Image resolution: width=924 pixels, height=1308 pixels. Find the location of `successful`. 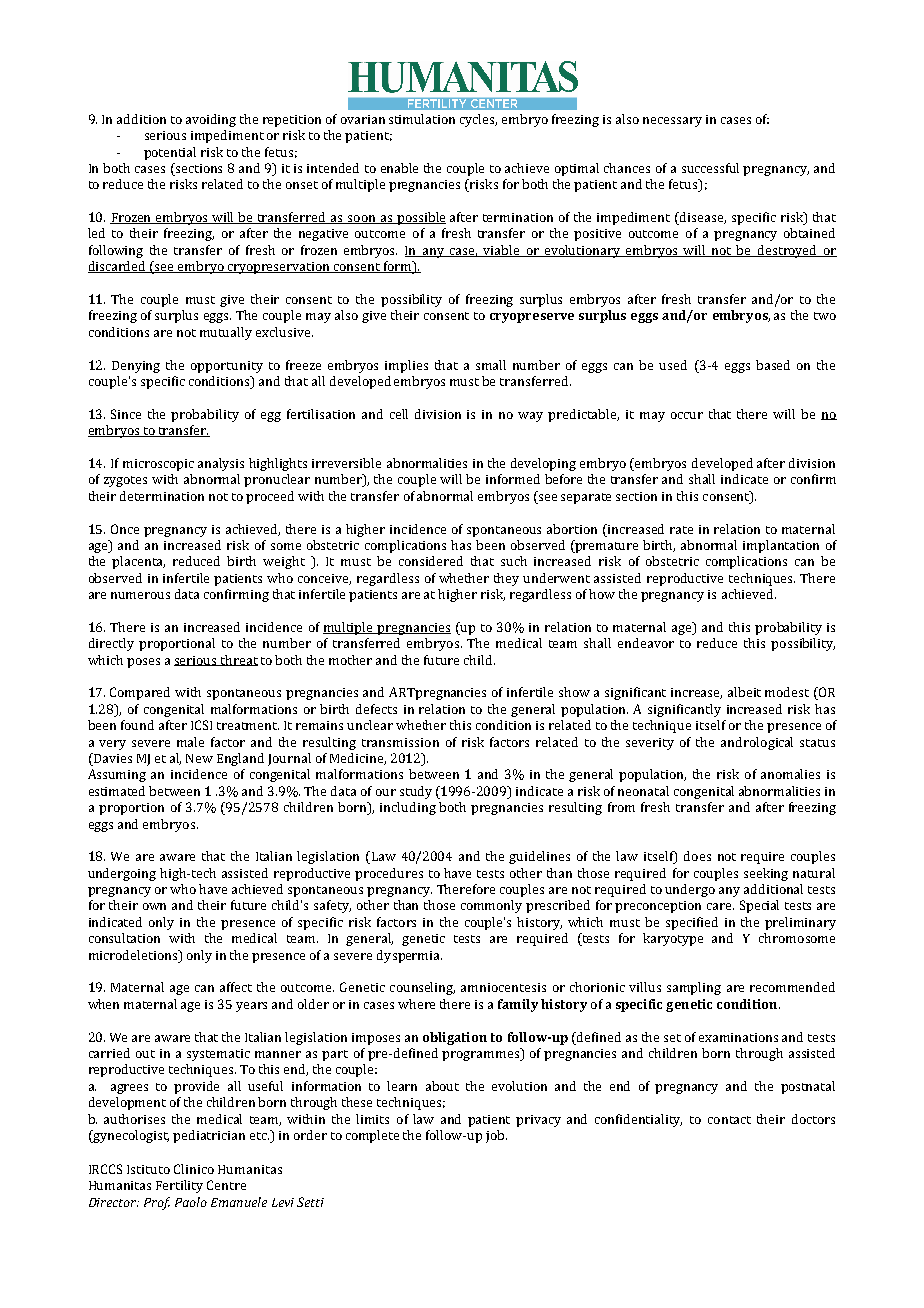

successful is located at coordinates (710, 168).
